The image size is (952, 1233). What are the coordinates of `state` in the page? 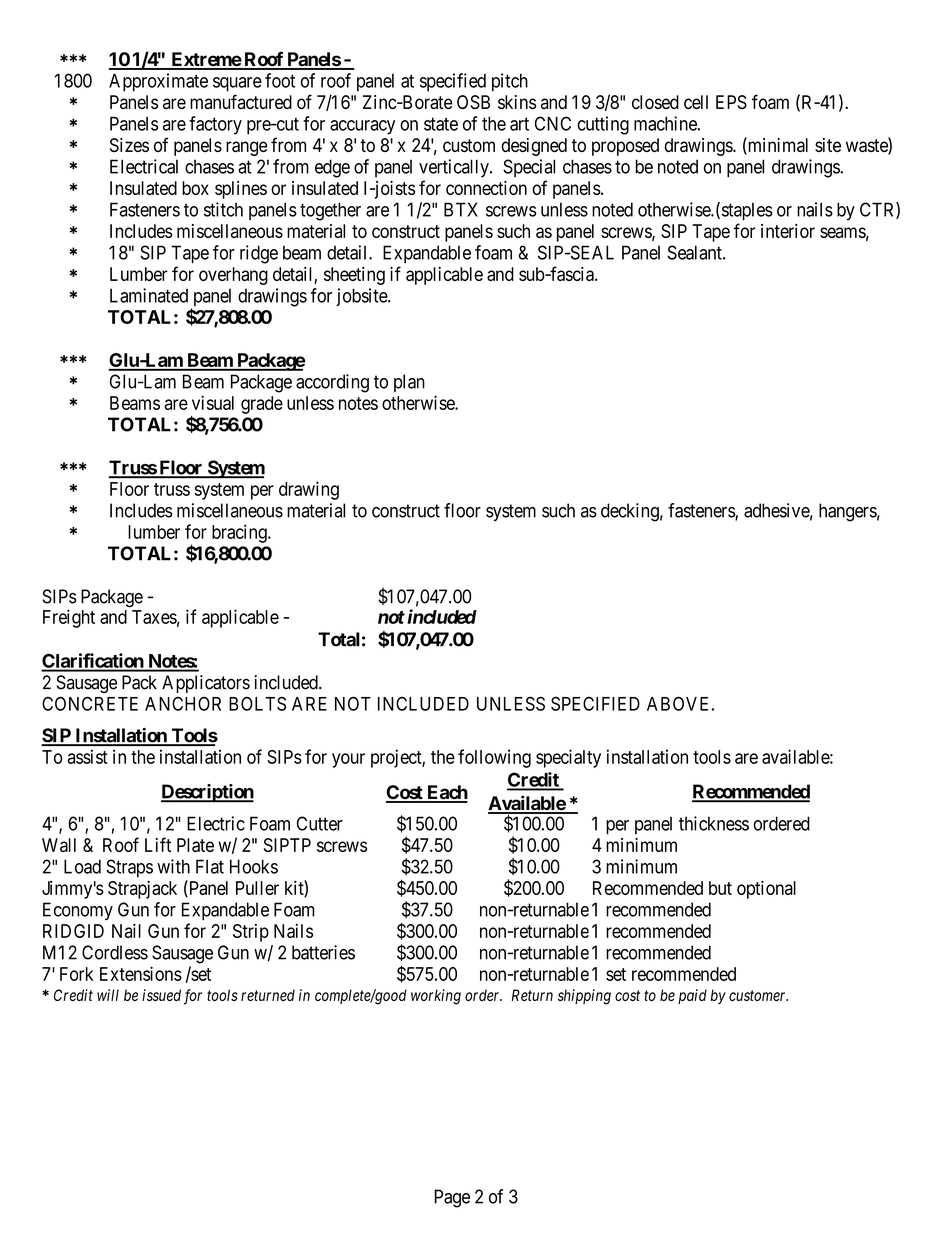 It's located at (441, 124).
